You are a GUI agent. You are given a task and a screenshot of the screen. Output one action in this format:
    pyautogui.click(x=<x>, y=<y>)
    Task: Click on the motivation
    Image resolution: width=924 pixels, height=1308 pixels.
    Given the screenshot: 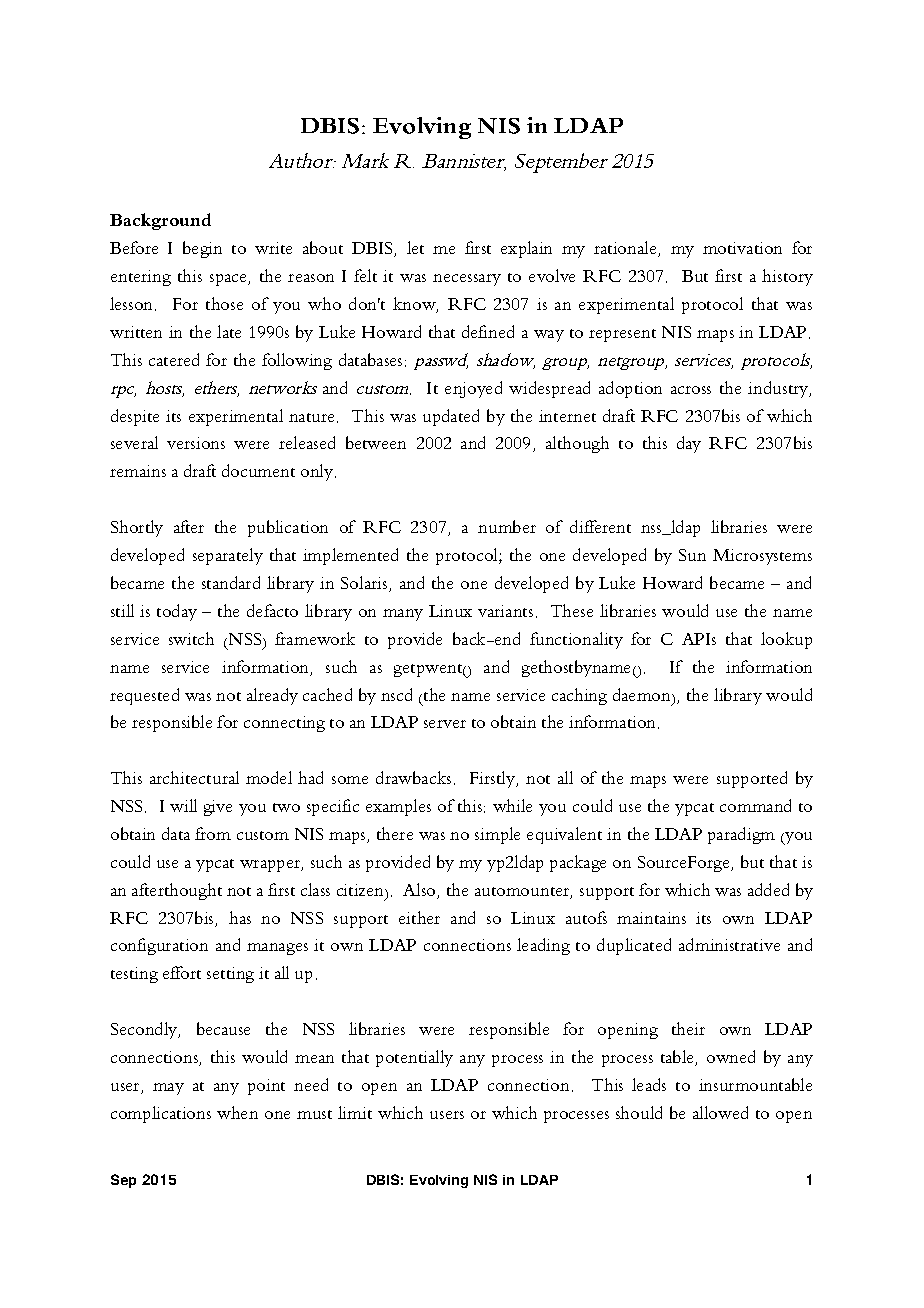 What is the action you would take?
    pyautogui.click(x=742, y=248)
